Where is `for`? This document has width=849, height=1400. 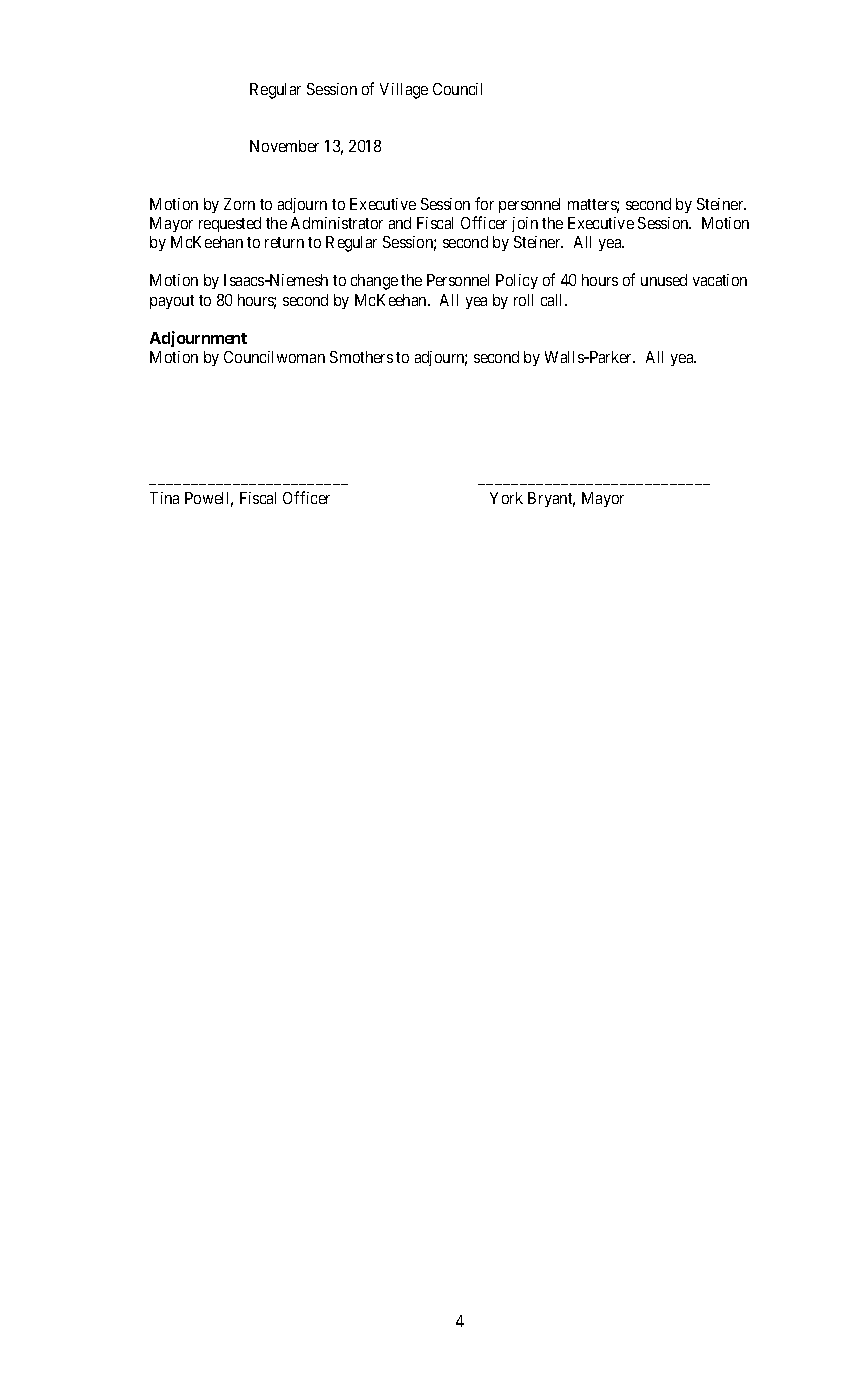
for is located at coordinates (484, 203).
